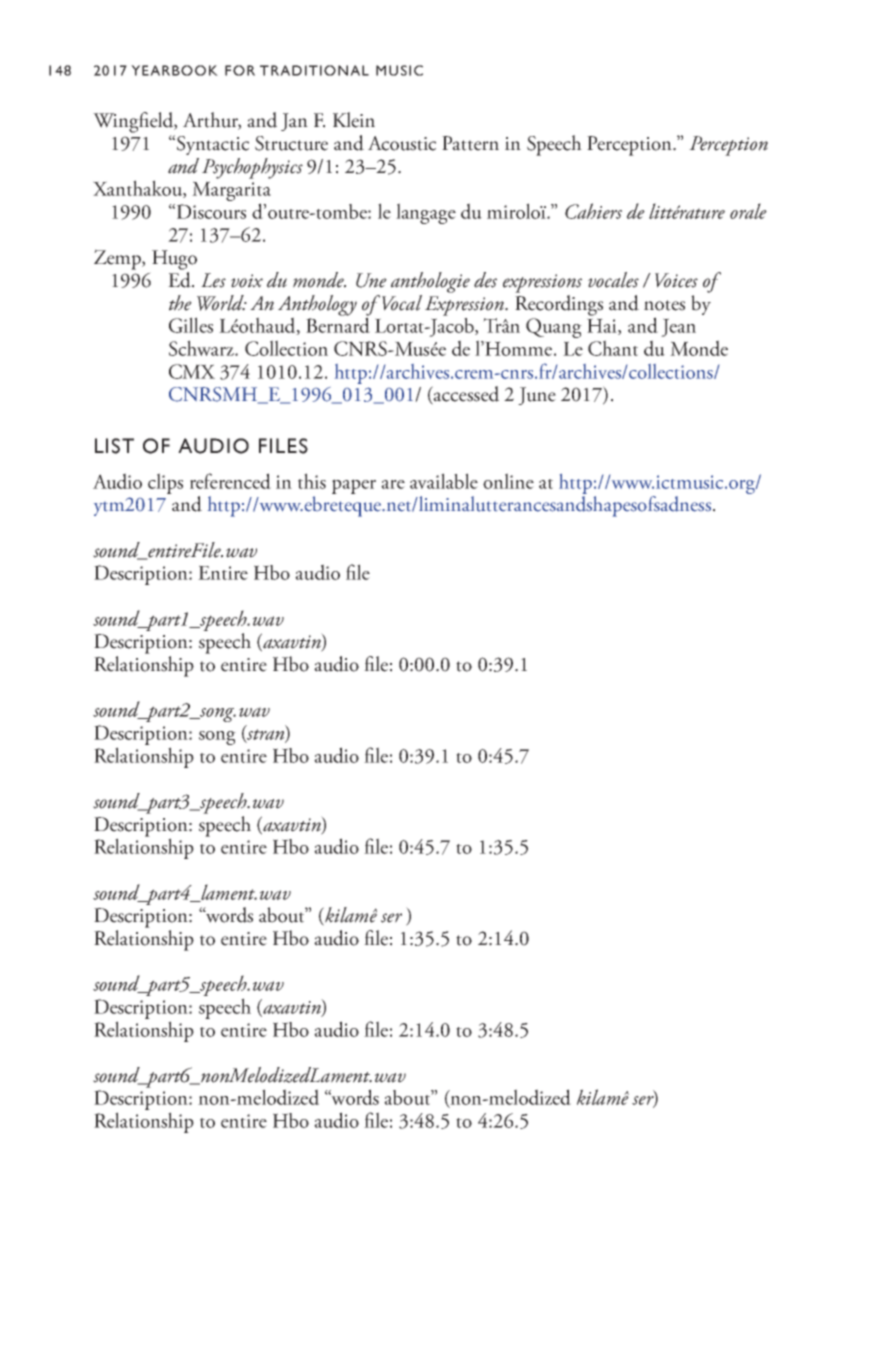 This screenshot has height=1345, width=896. What do you see at coordinates (508, 481) in the screenshot?
I see `online` at bounding box center [508, 481].
